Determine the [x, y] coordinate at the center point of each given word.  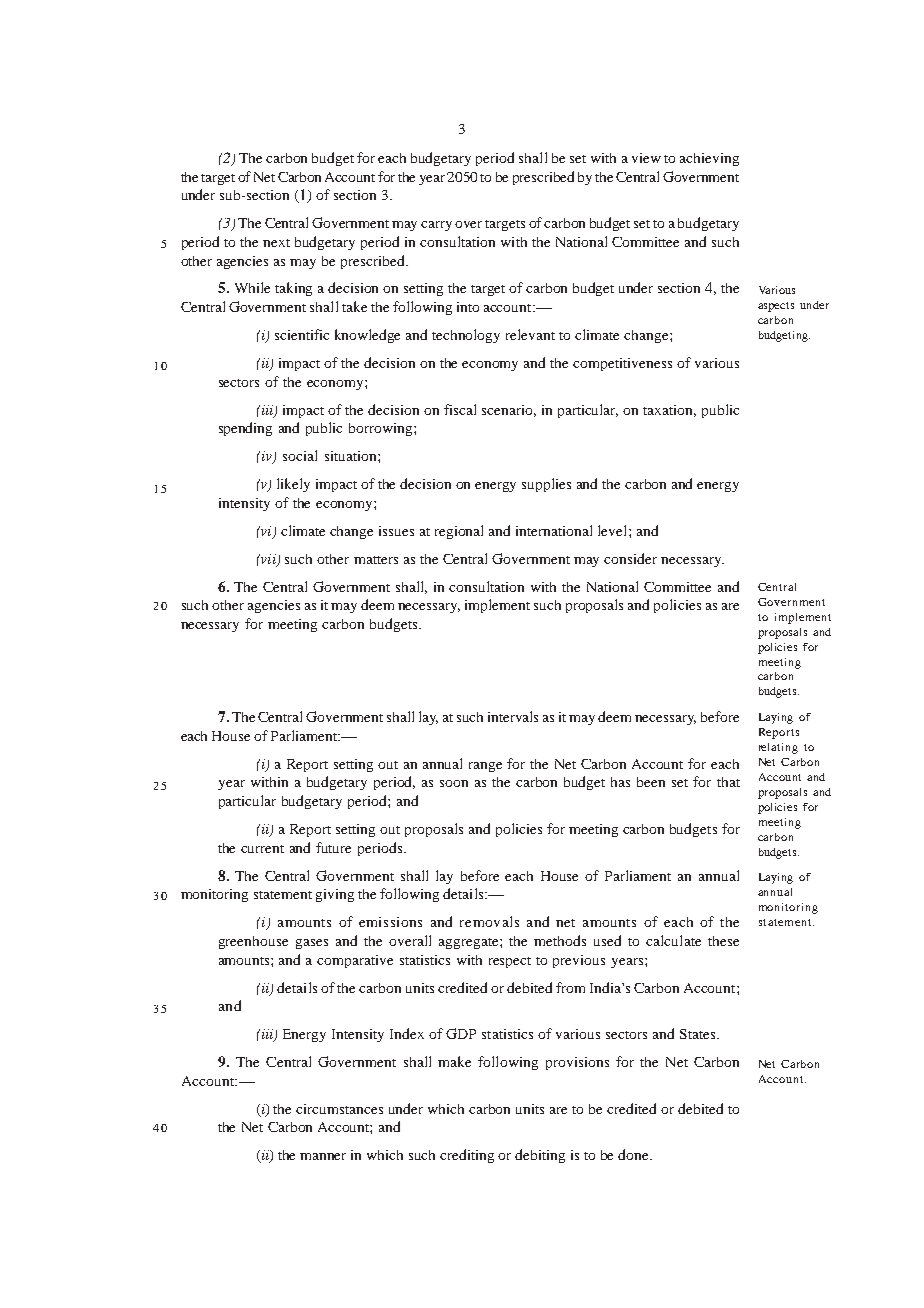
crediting [467, 1156]
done [634, 1154]
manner [323, 1156]
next [276, 243]
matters [376, 560]
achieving [709, 159]
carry [436, 226]
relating [778, 748]
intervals [513, 716]
